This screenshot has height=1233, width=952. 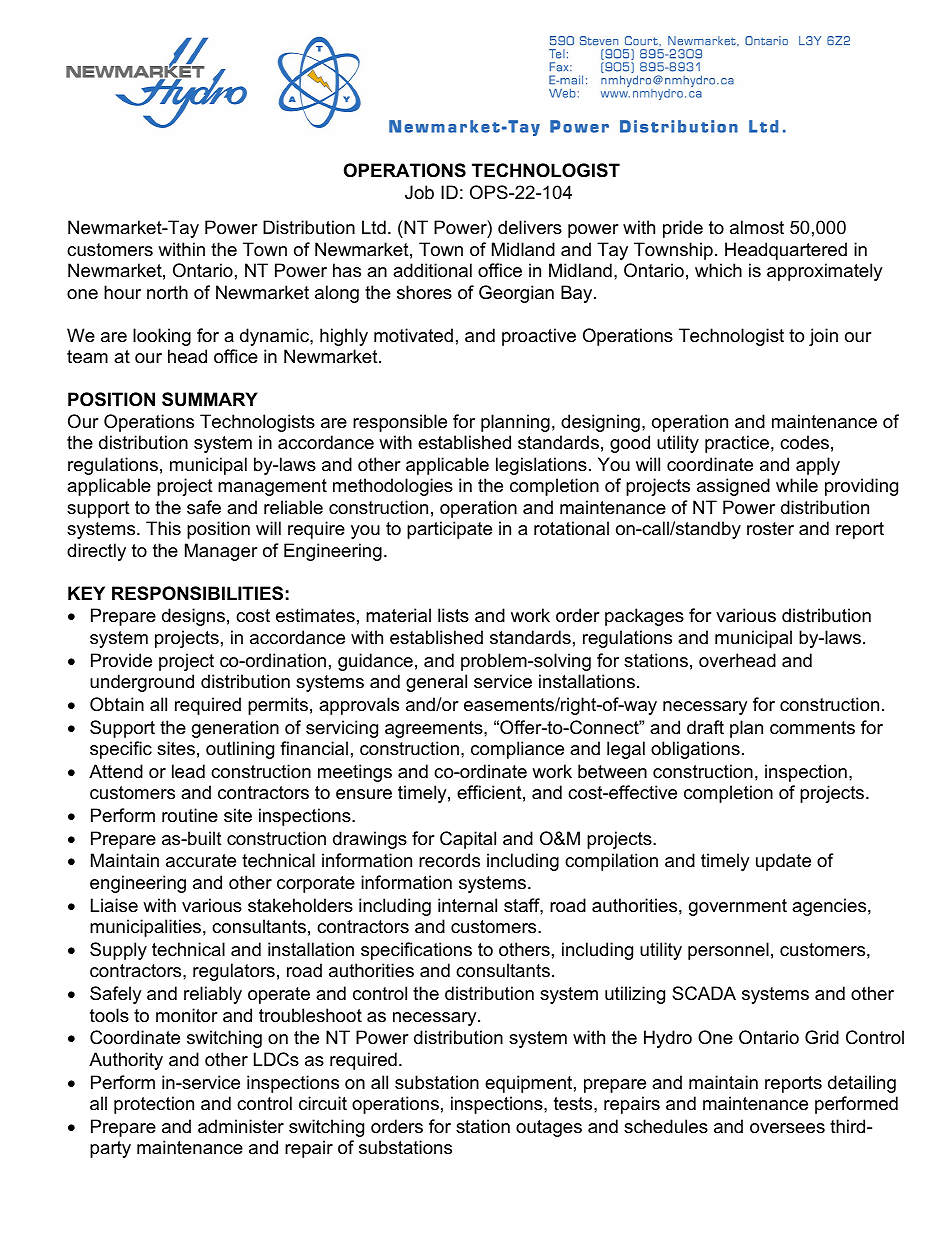 What do you see at coordinates (167, 292) in the screenshot?
I see `north` at bounding box center [167, 292].
